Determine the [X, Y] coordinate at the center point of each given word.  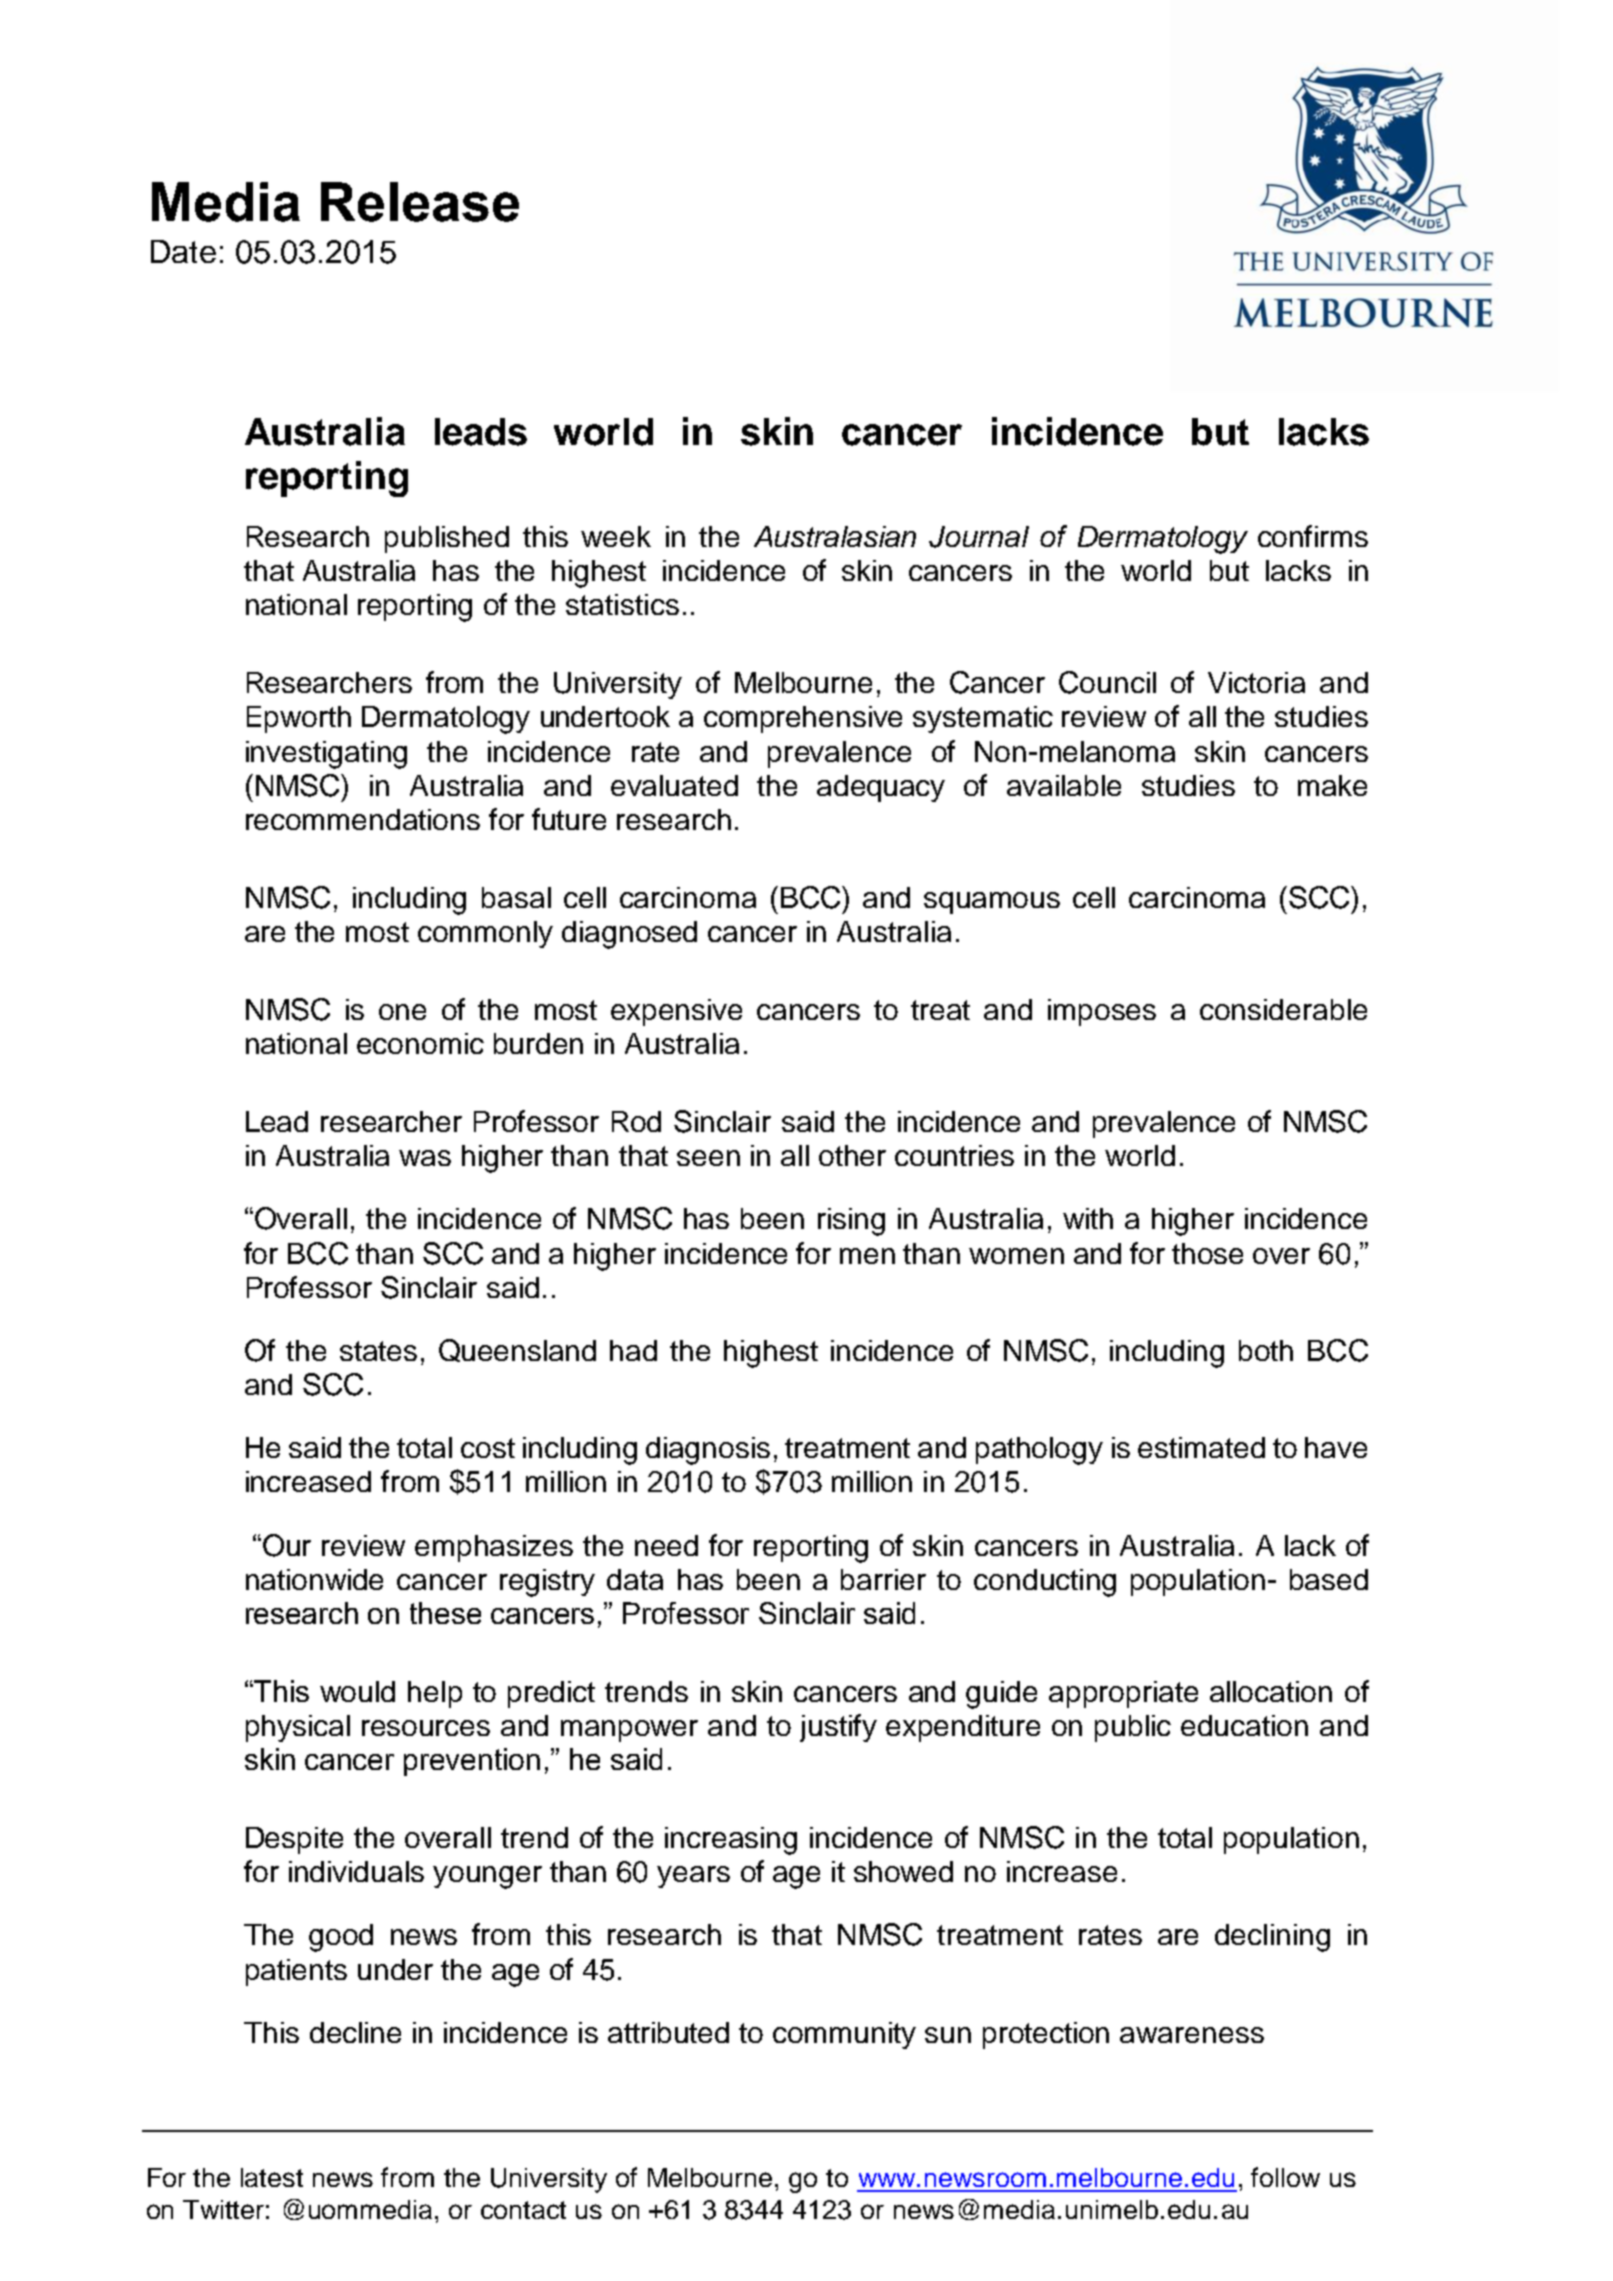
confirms [1313, 536]
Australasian [835, 536]
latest [272, 2177]
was [425, 1158]
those [1207, 1253]
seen [708, 1158]
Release [420, 202]
